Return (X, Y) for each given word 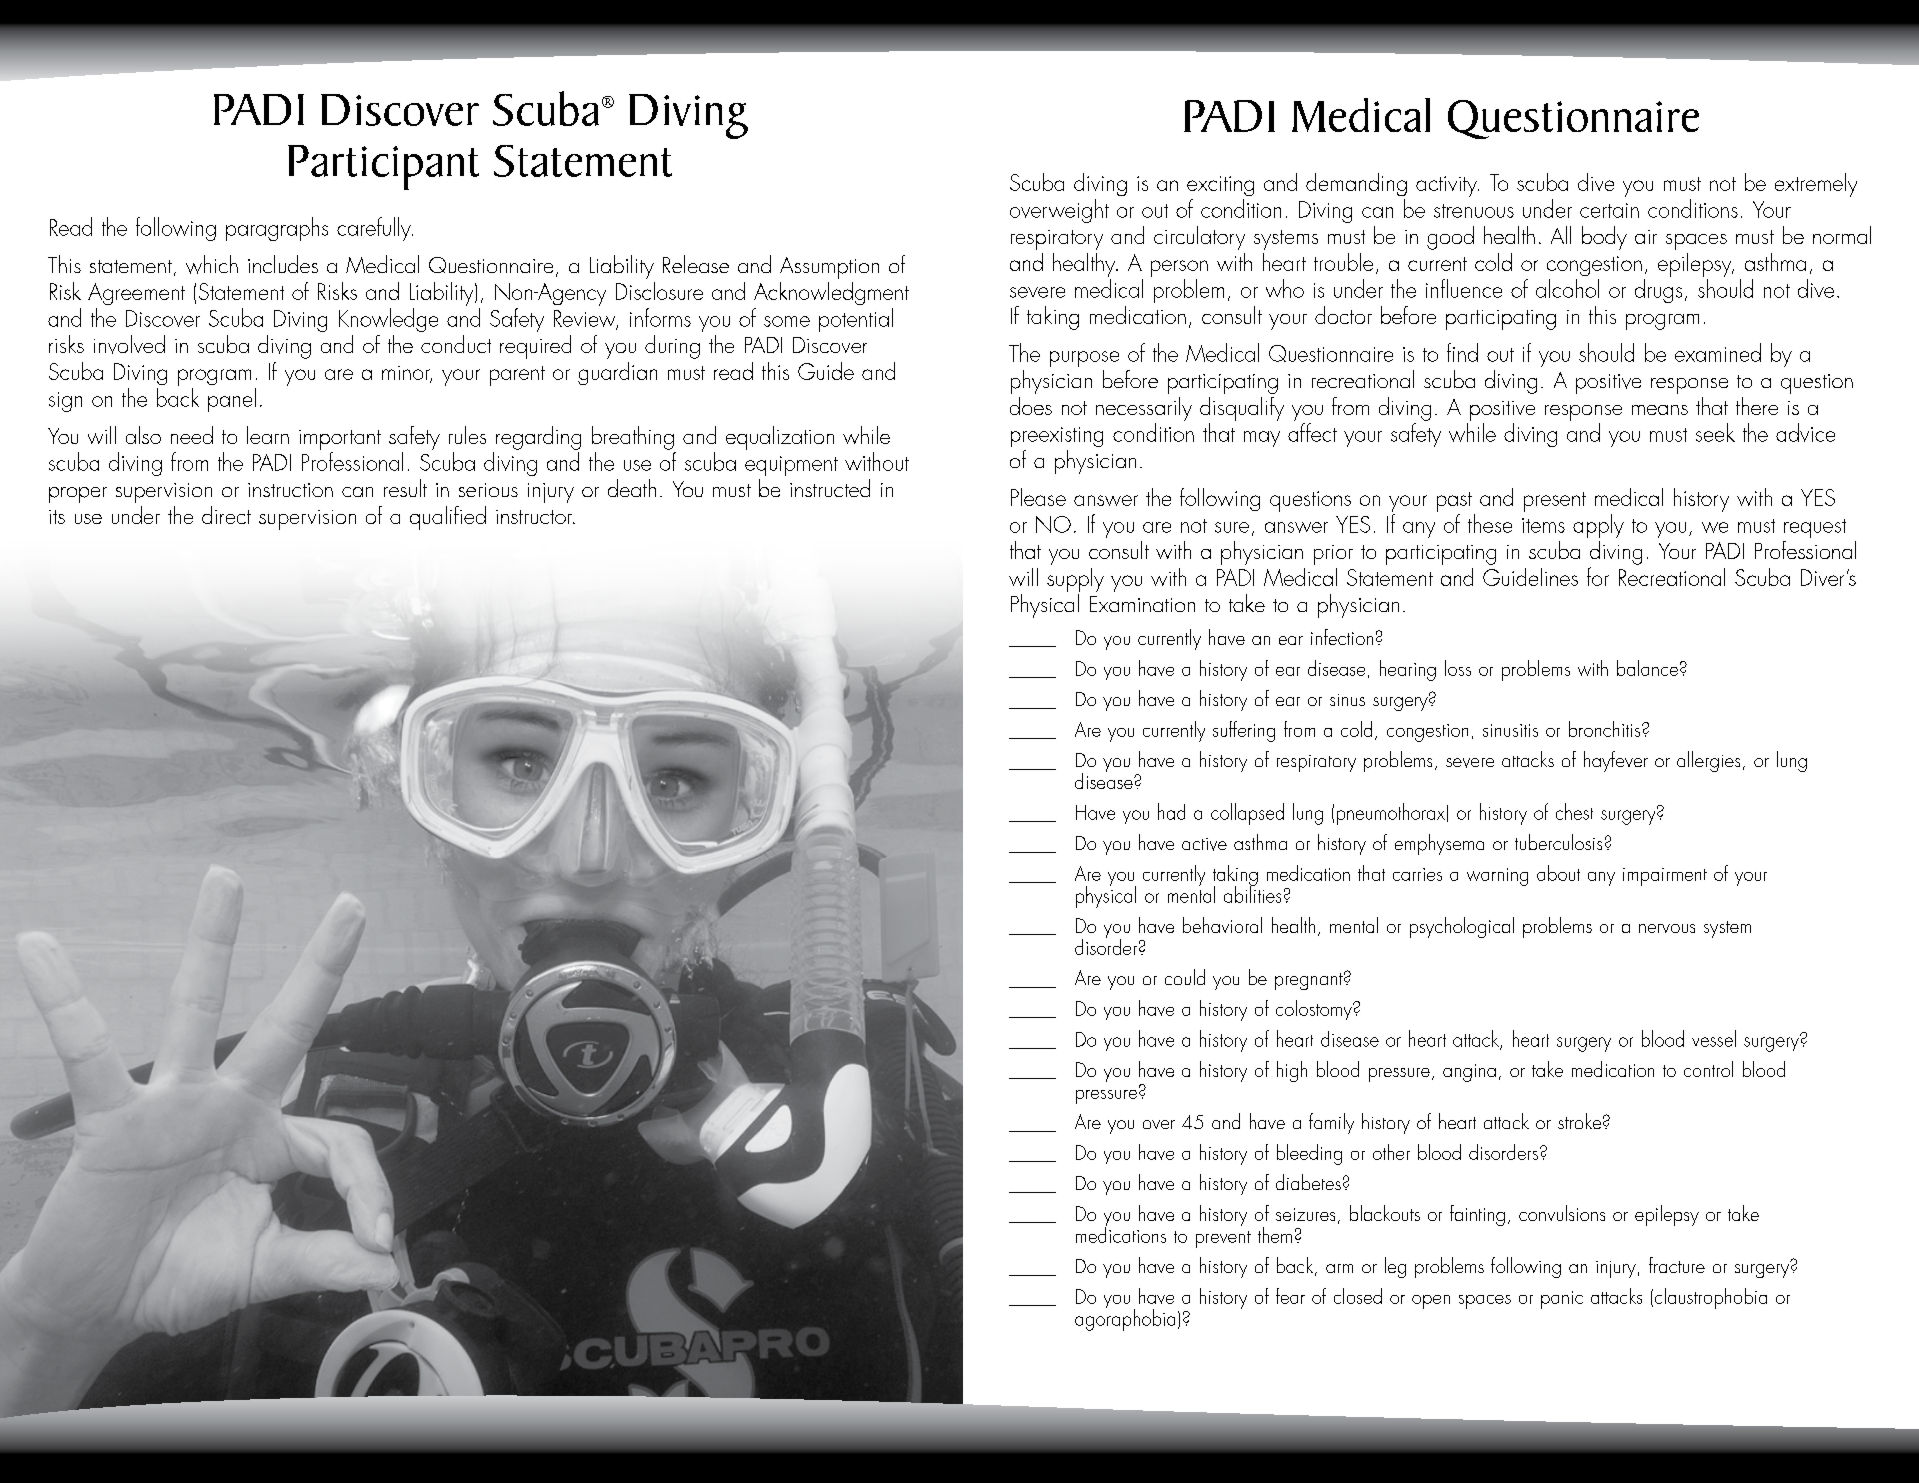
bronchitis (1606, 729)
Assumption (829, 268)
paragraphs (277, 229)
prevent (1223, 1239)
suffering (1244, 731)
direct (226, 515)
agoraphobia (1125, 1319)
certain (1609, 210)
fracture (1677, 1265)
